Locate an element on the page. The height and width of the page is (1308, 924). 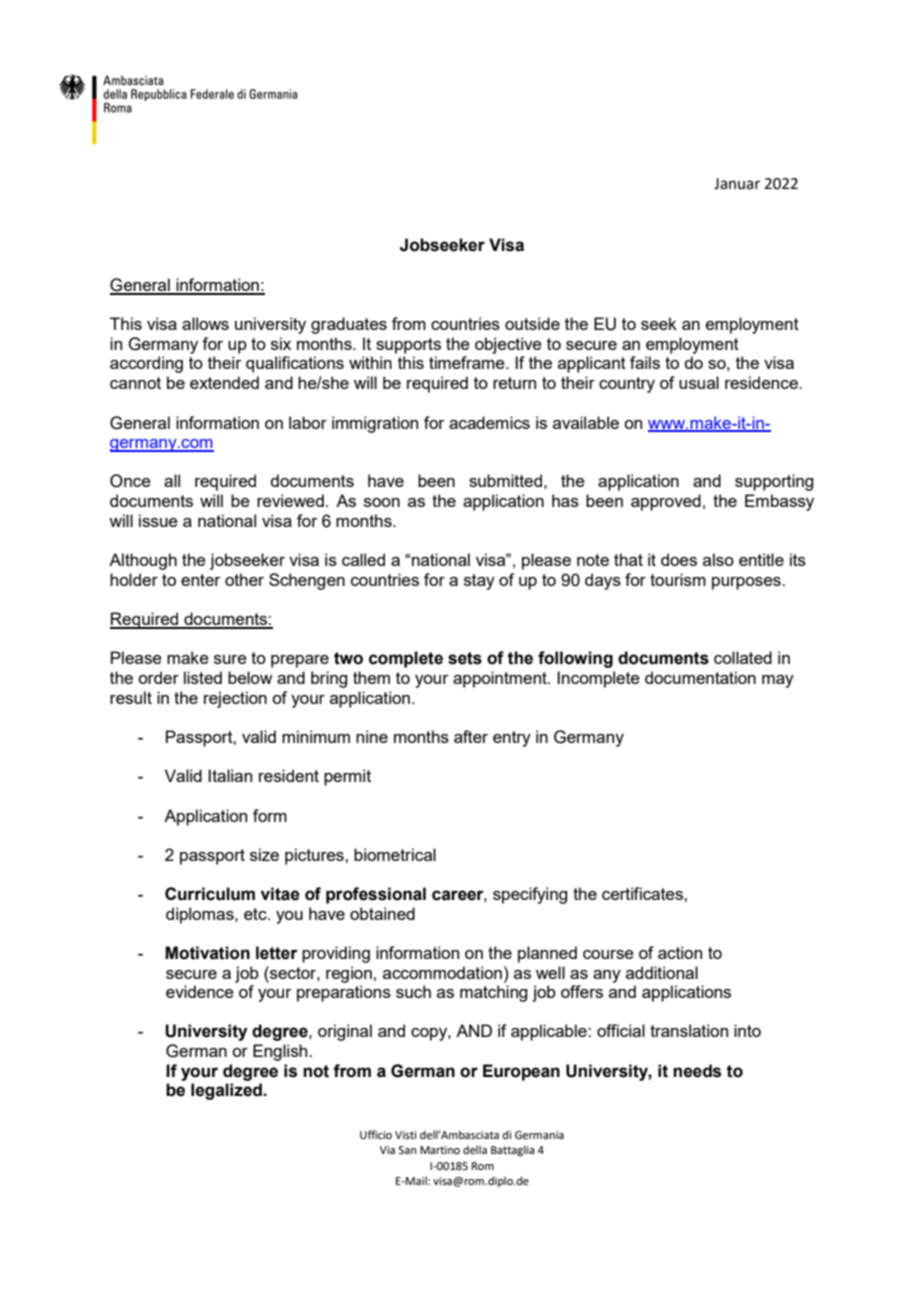
usual is located at coordinates (699, 382).
